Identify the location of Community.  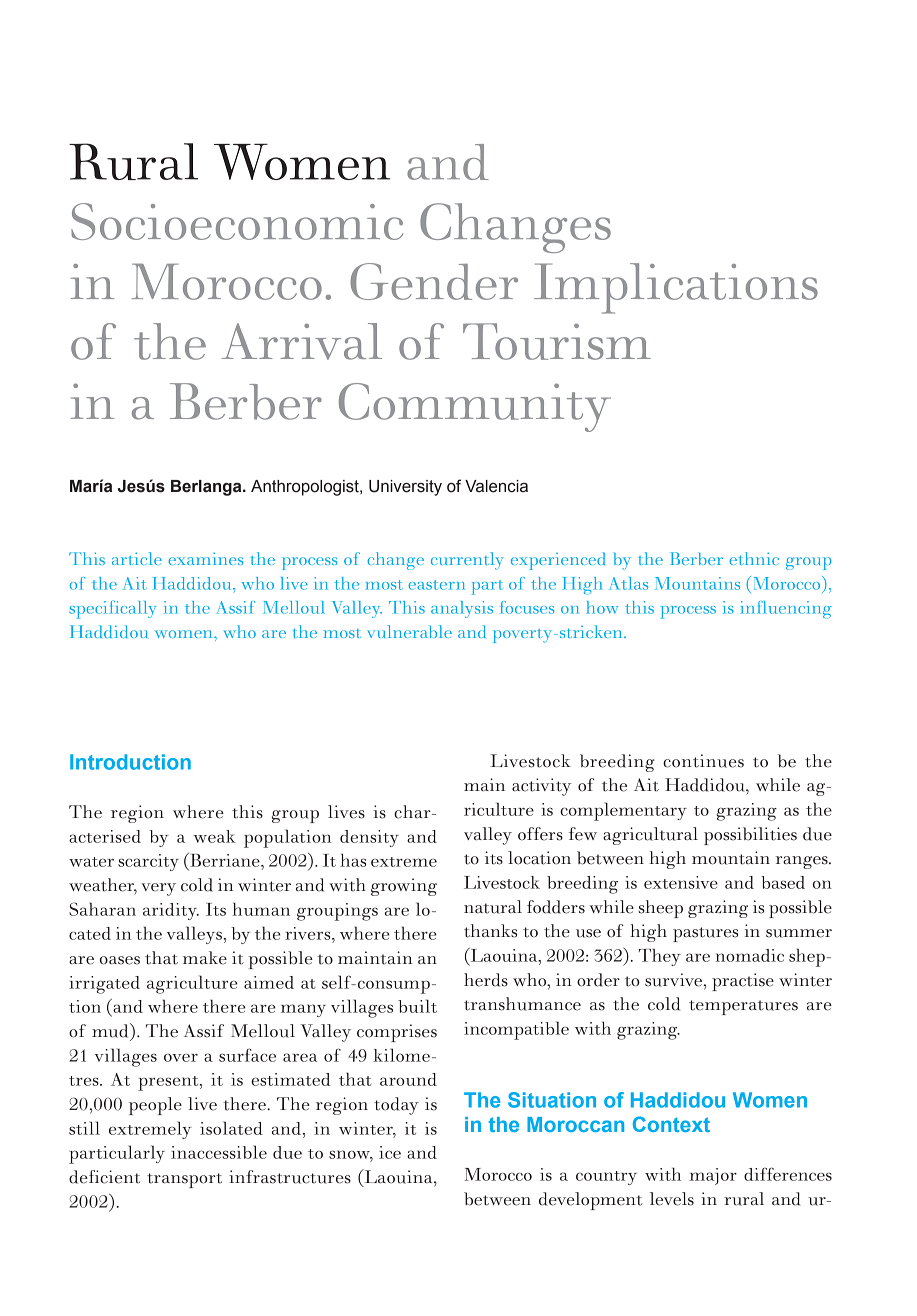
(475, 407).
